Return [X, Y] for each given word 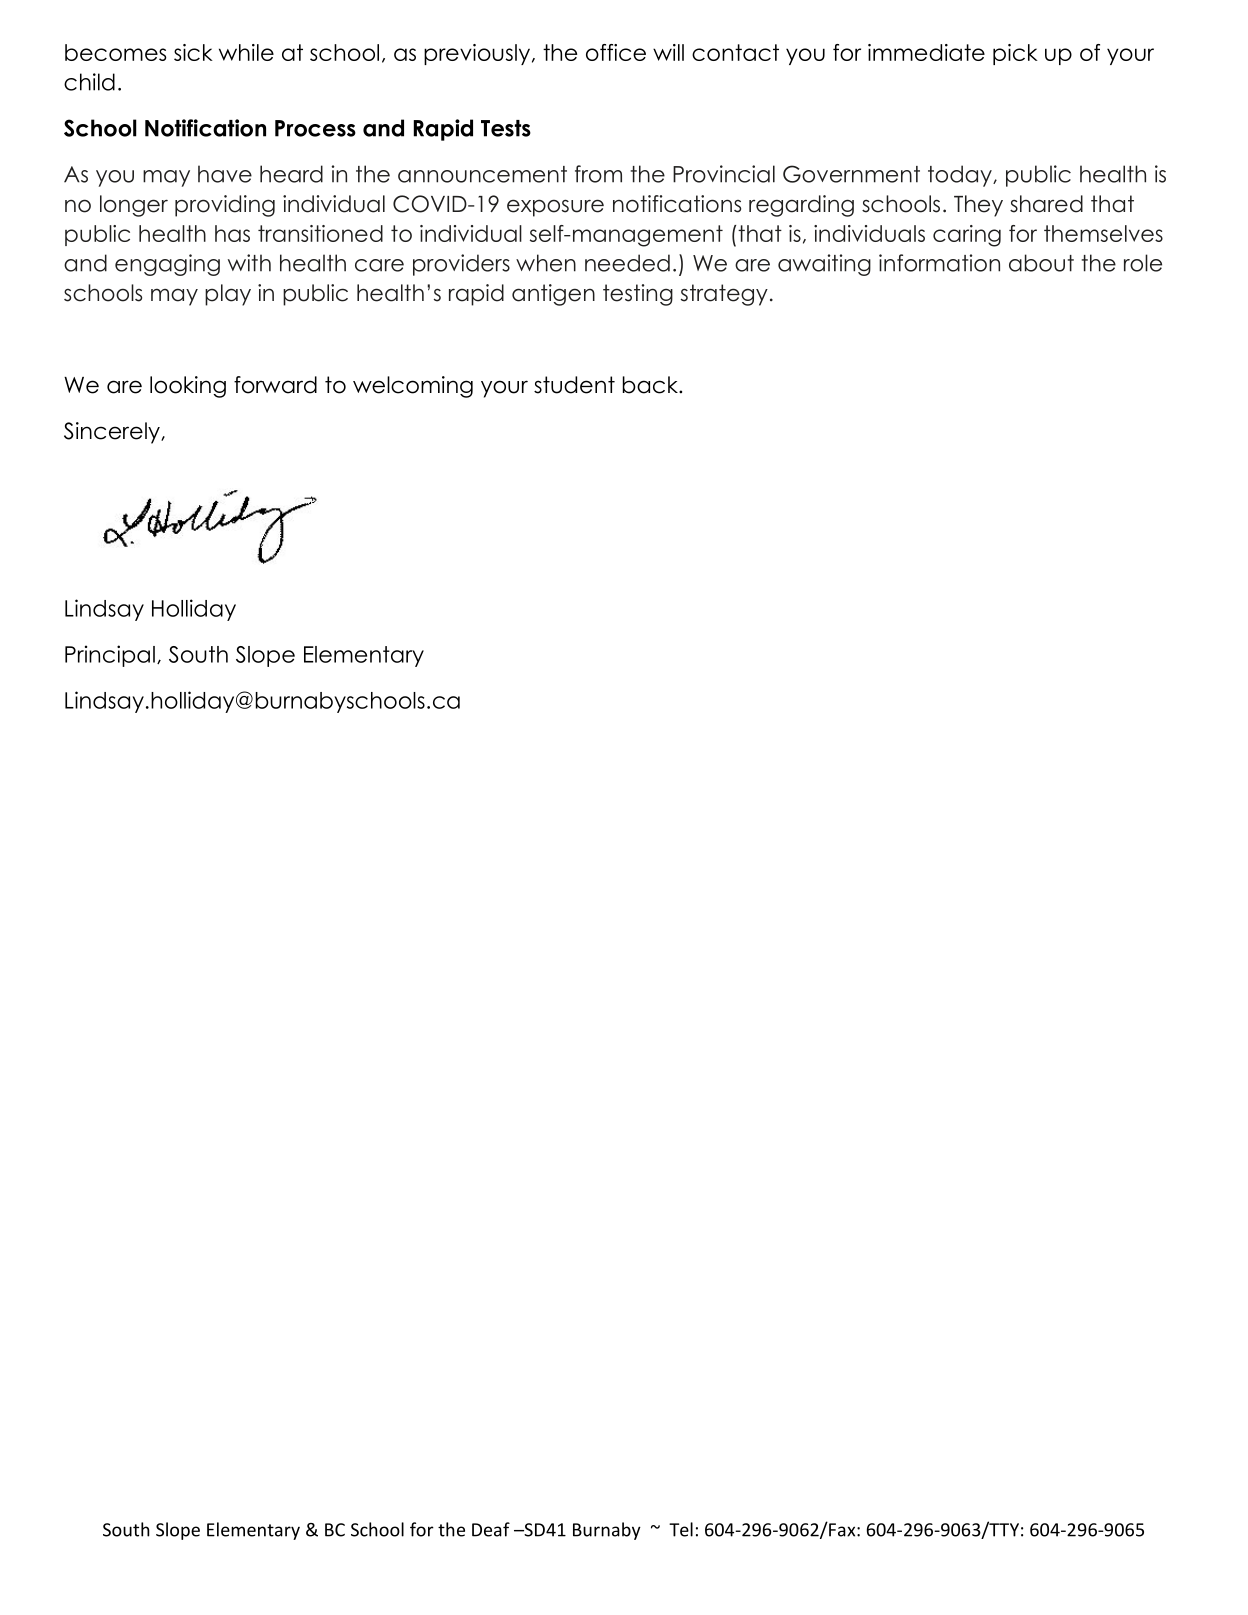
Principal [110, 656]
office [616, 52]
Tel [681, 1529]
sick [193, 52]
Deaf [491, 1529]
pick [1015, 54]
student [574, 385]
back [651, 385]
